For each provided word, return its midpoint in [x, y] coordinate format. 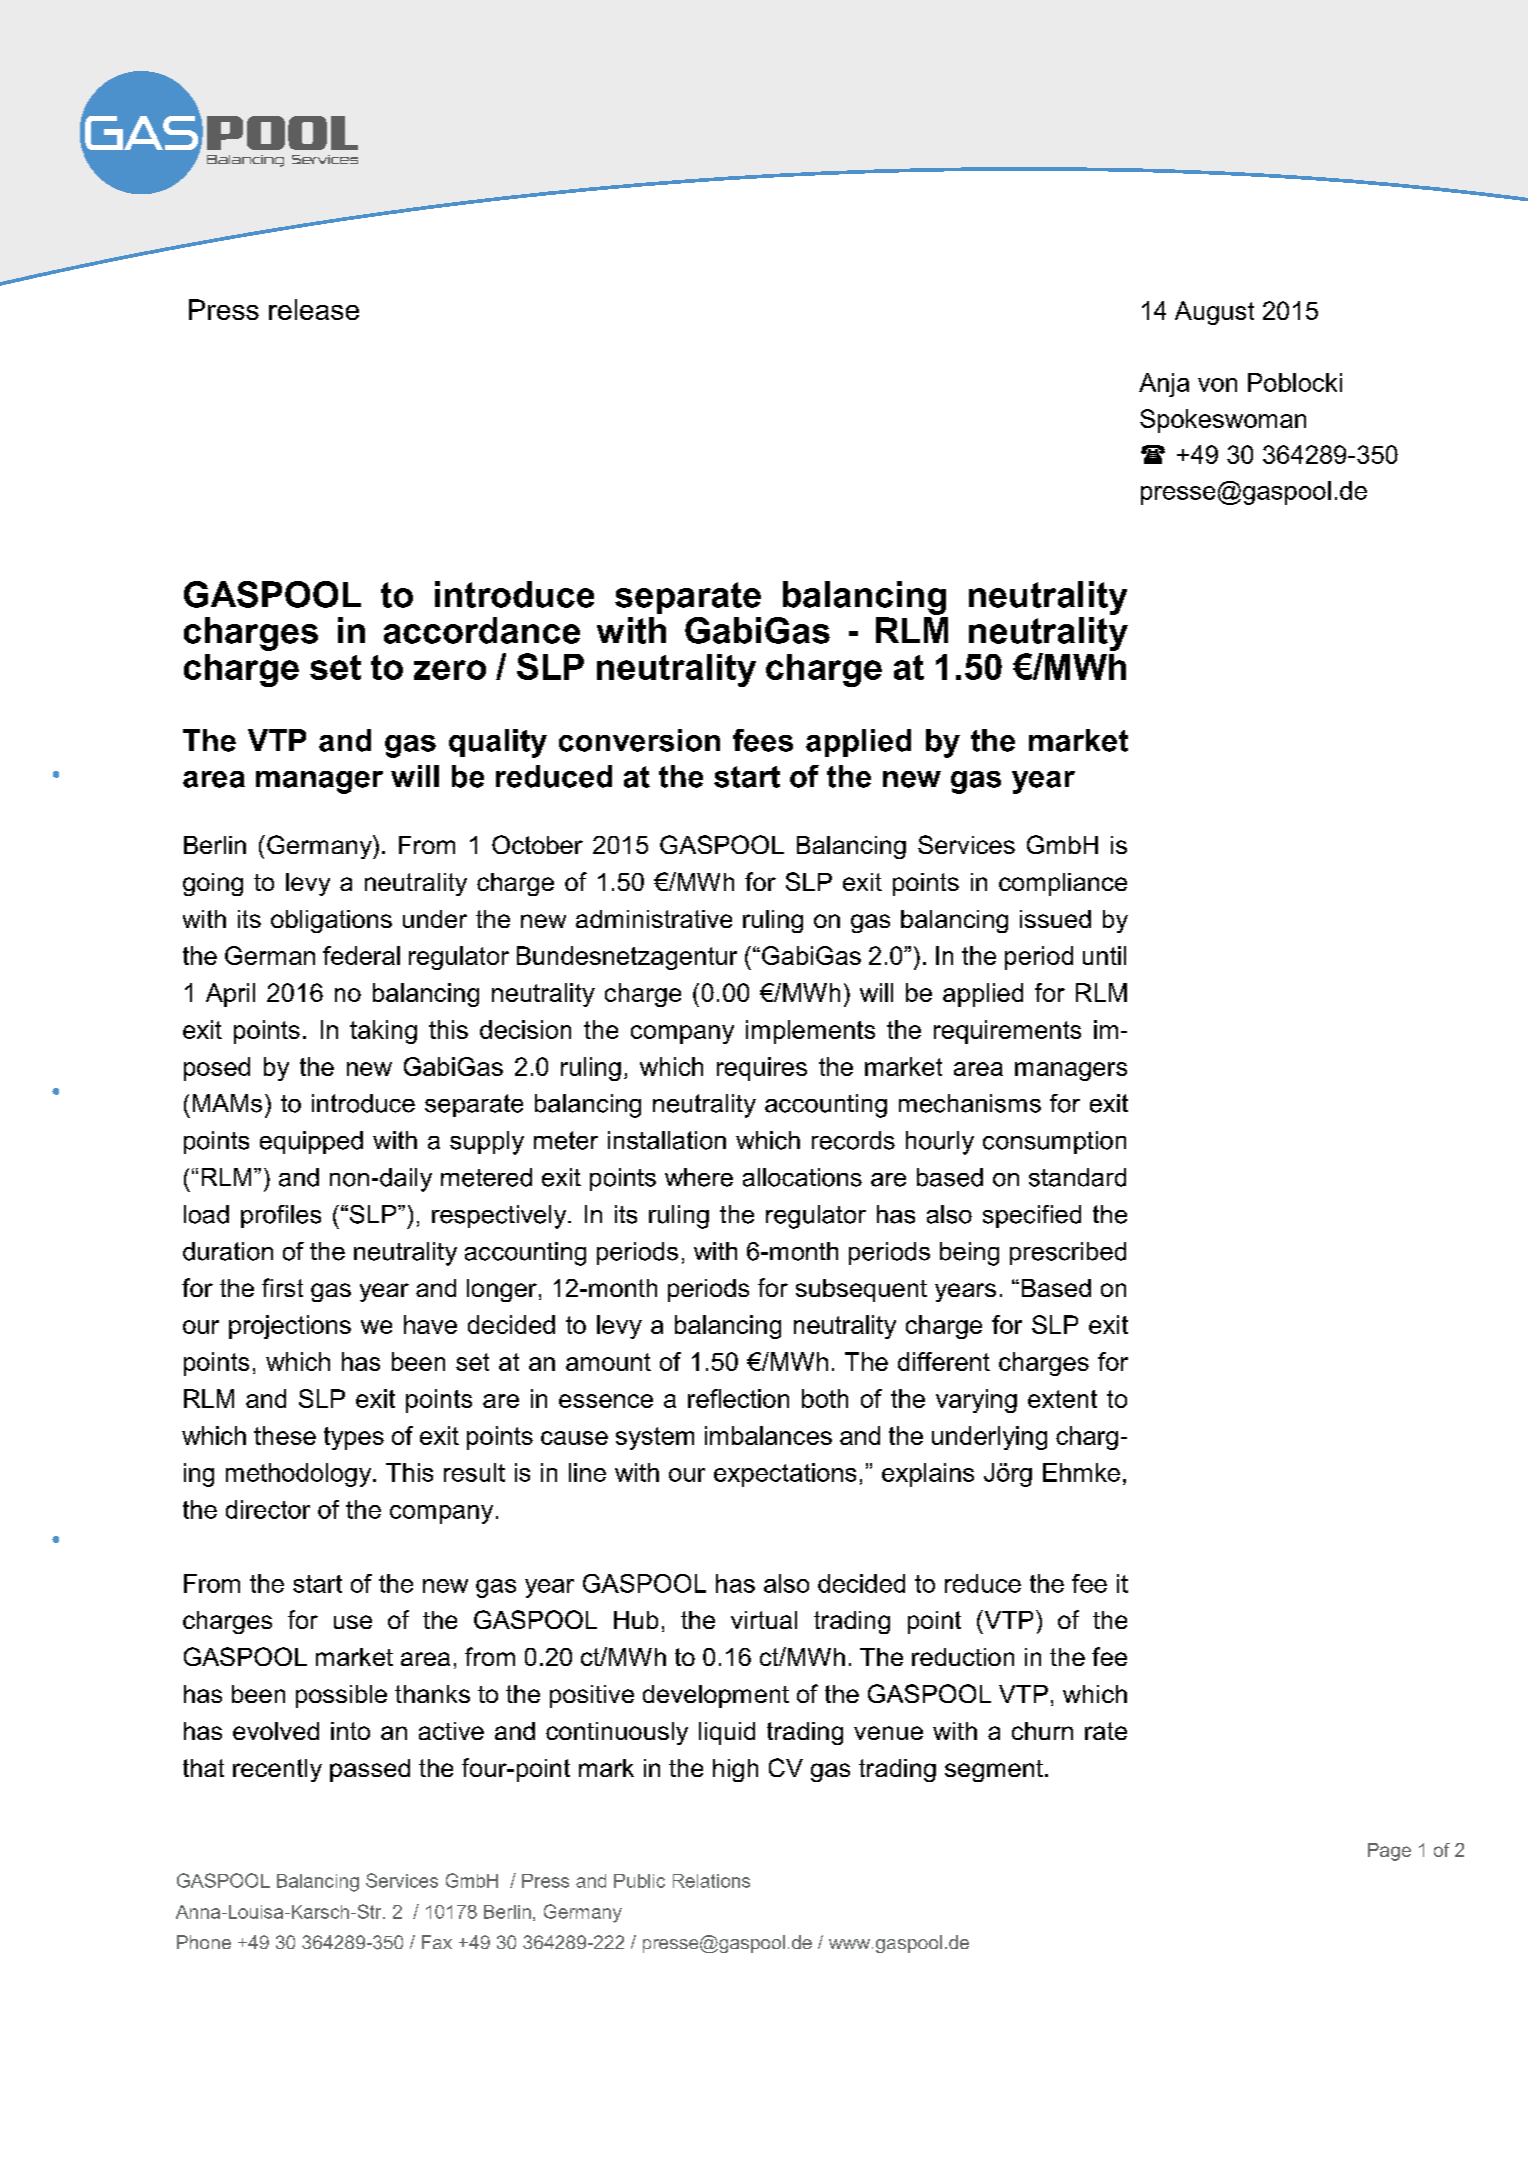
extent [1062, 1399]
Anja [1164, 385]
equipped [311, 1142]
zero [450, 670]
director [268, 1509]
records [853, 1140]
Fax [437, 1942]
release [314, 309]
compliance [1063, 884]
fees [763, 740]
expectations [785, 1475]
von [1217, 385]
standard [1077, 1177]
